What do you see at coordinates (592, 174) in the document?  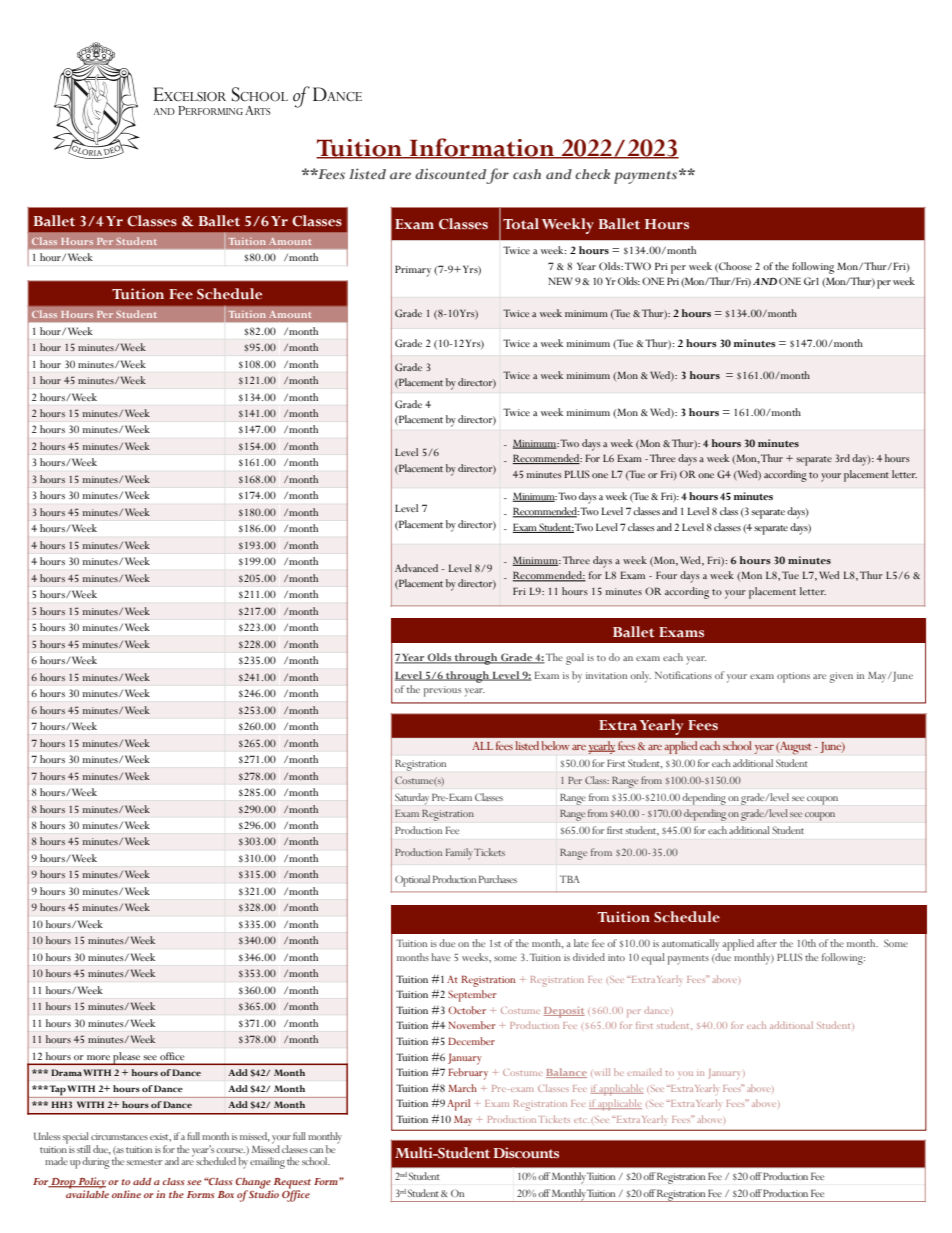 I see `check` at bounding box center [592, 174].
